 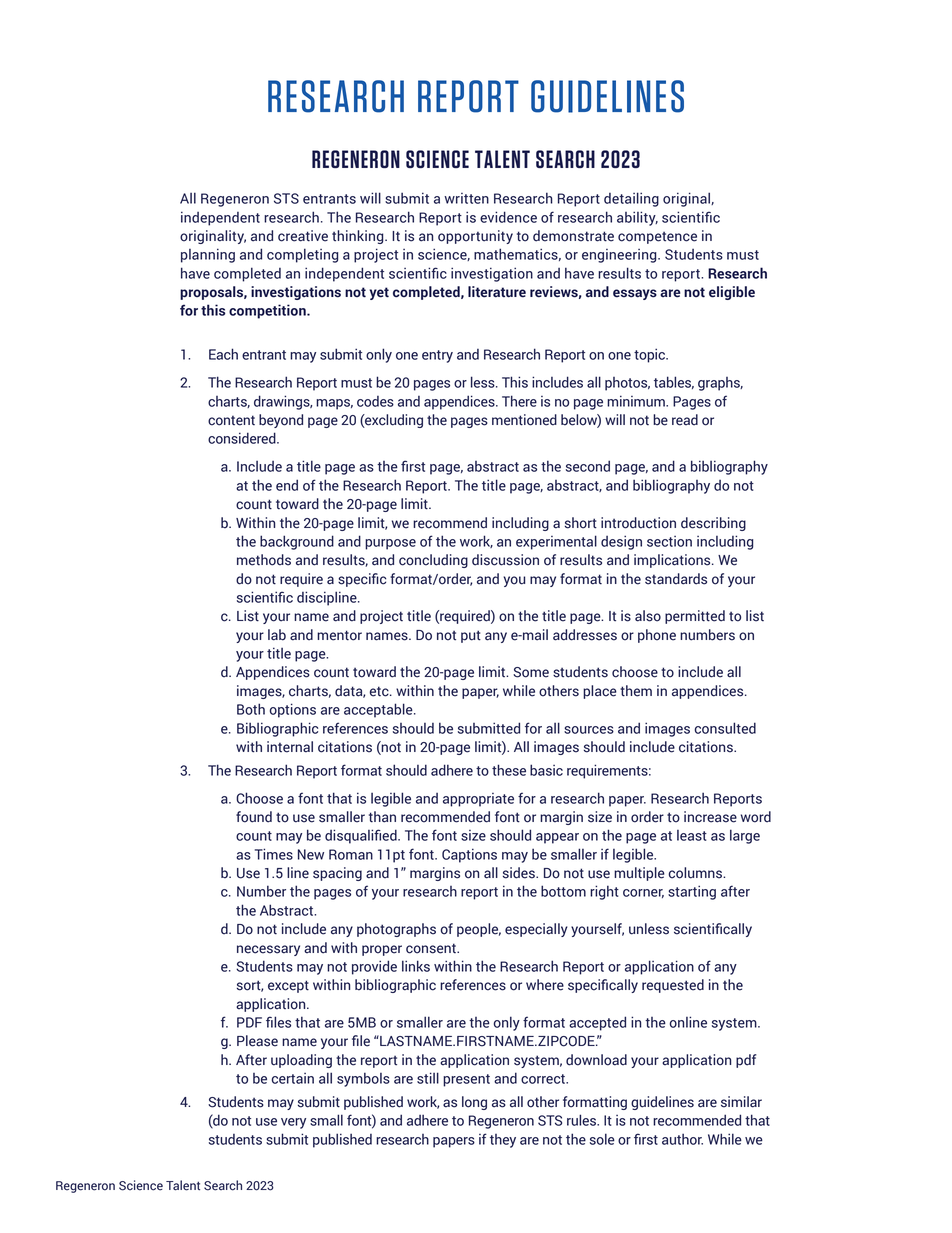 I want to click on read, so click(x=685, y=420).
